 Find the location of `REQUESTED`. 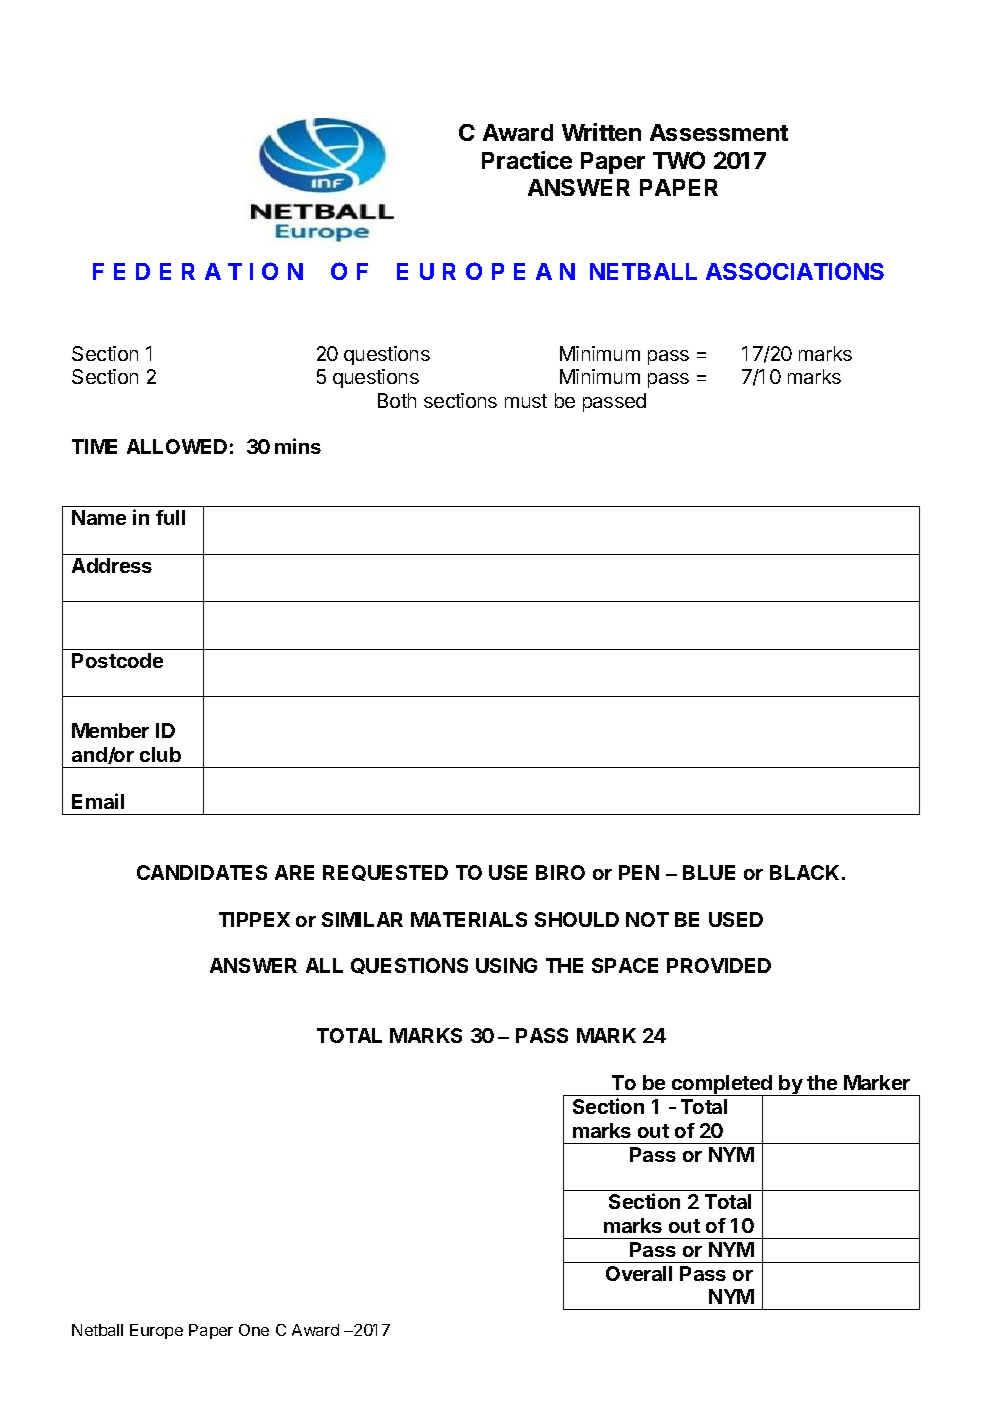

REQUESTED is located at coordinates (385, 873).
